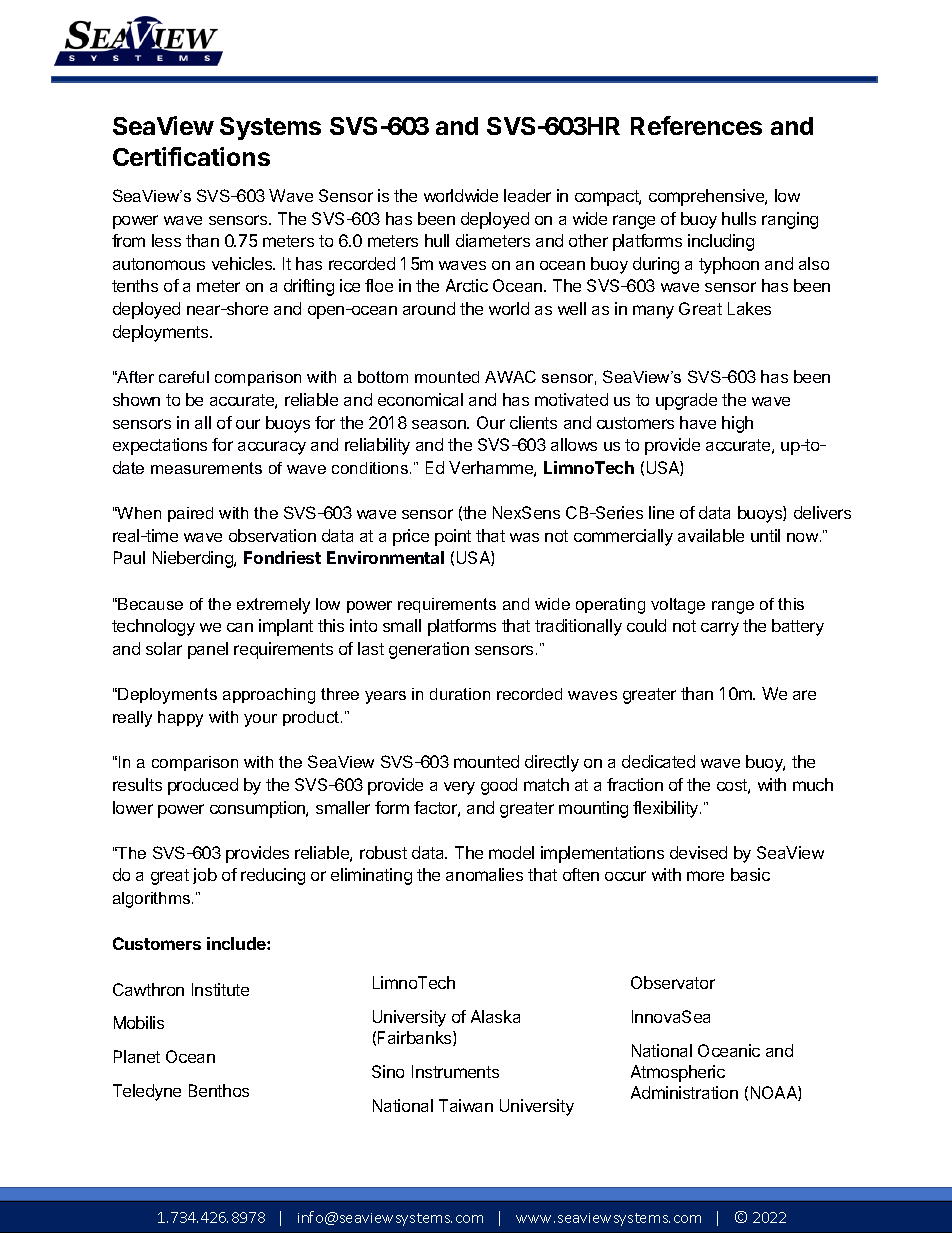  Describe the element at coordinates (720, 629) in the page. I see `carry` at that location.
